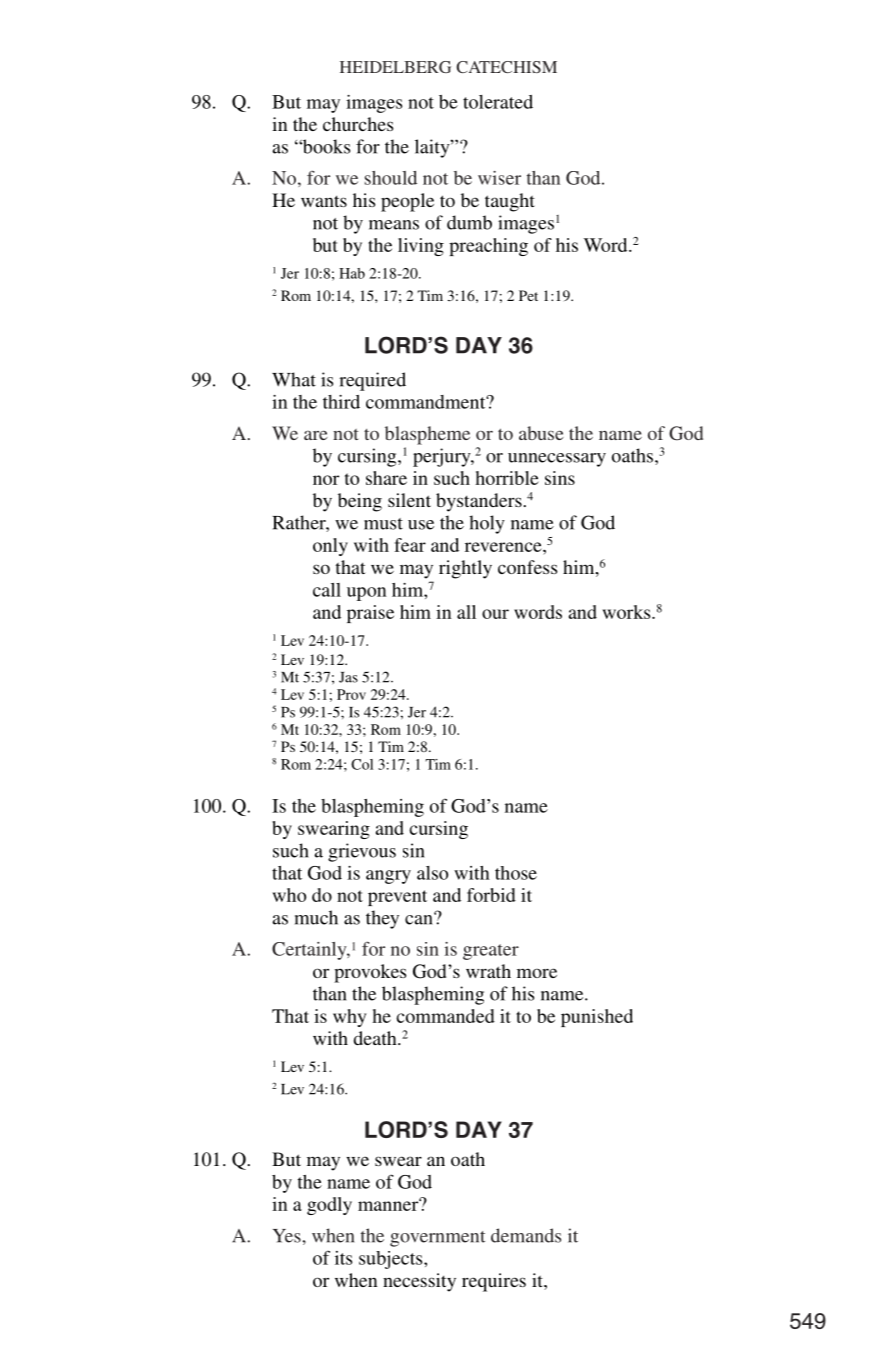  Describe the element at coordinates (507, 67) in the screenshot. I see `CATECHISM` at that location.
